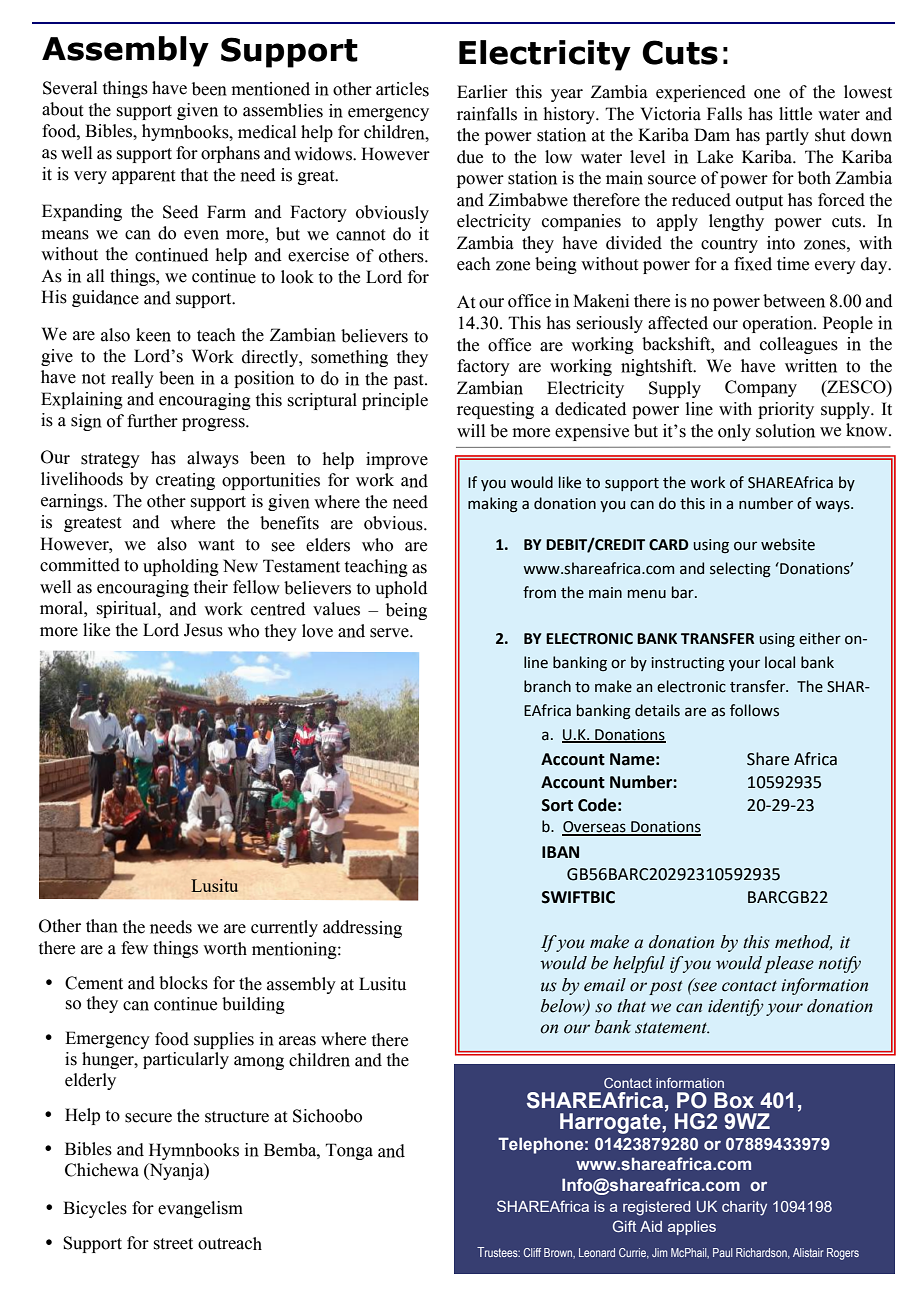 Image resolution: width=924 pixels, height=1308 pixels. I want to click on than, so click(102, 926).
